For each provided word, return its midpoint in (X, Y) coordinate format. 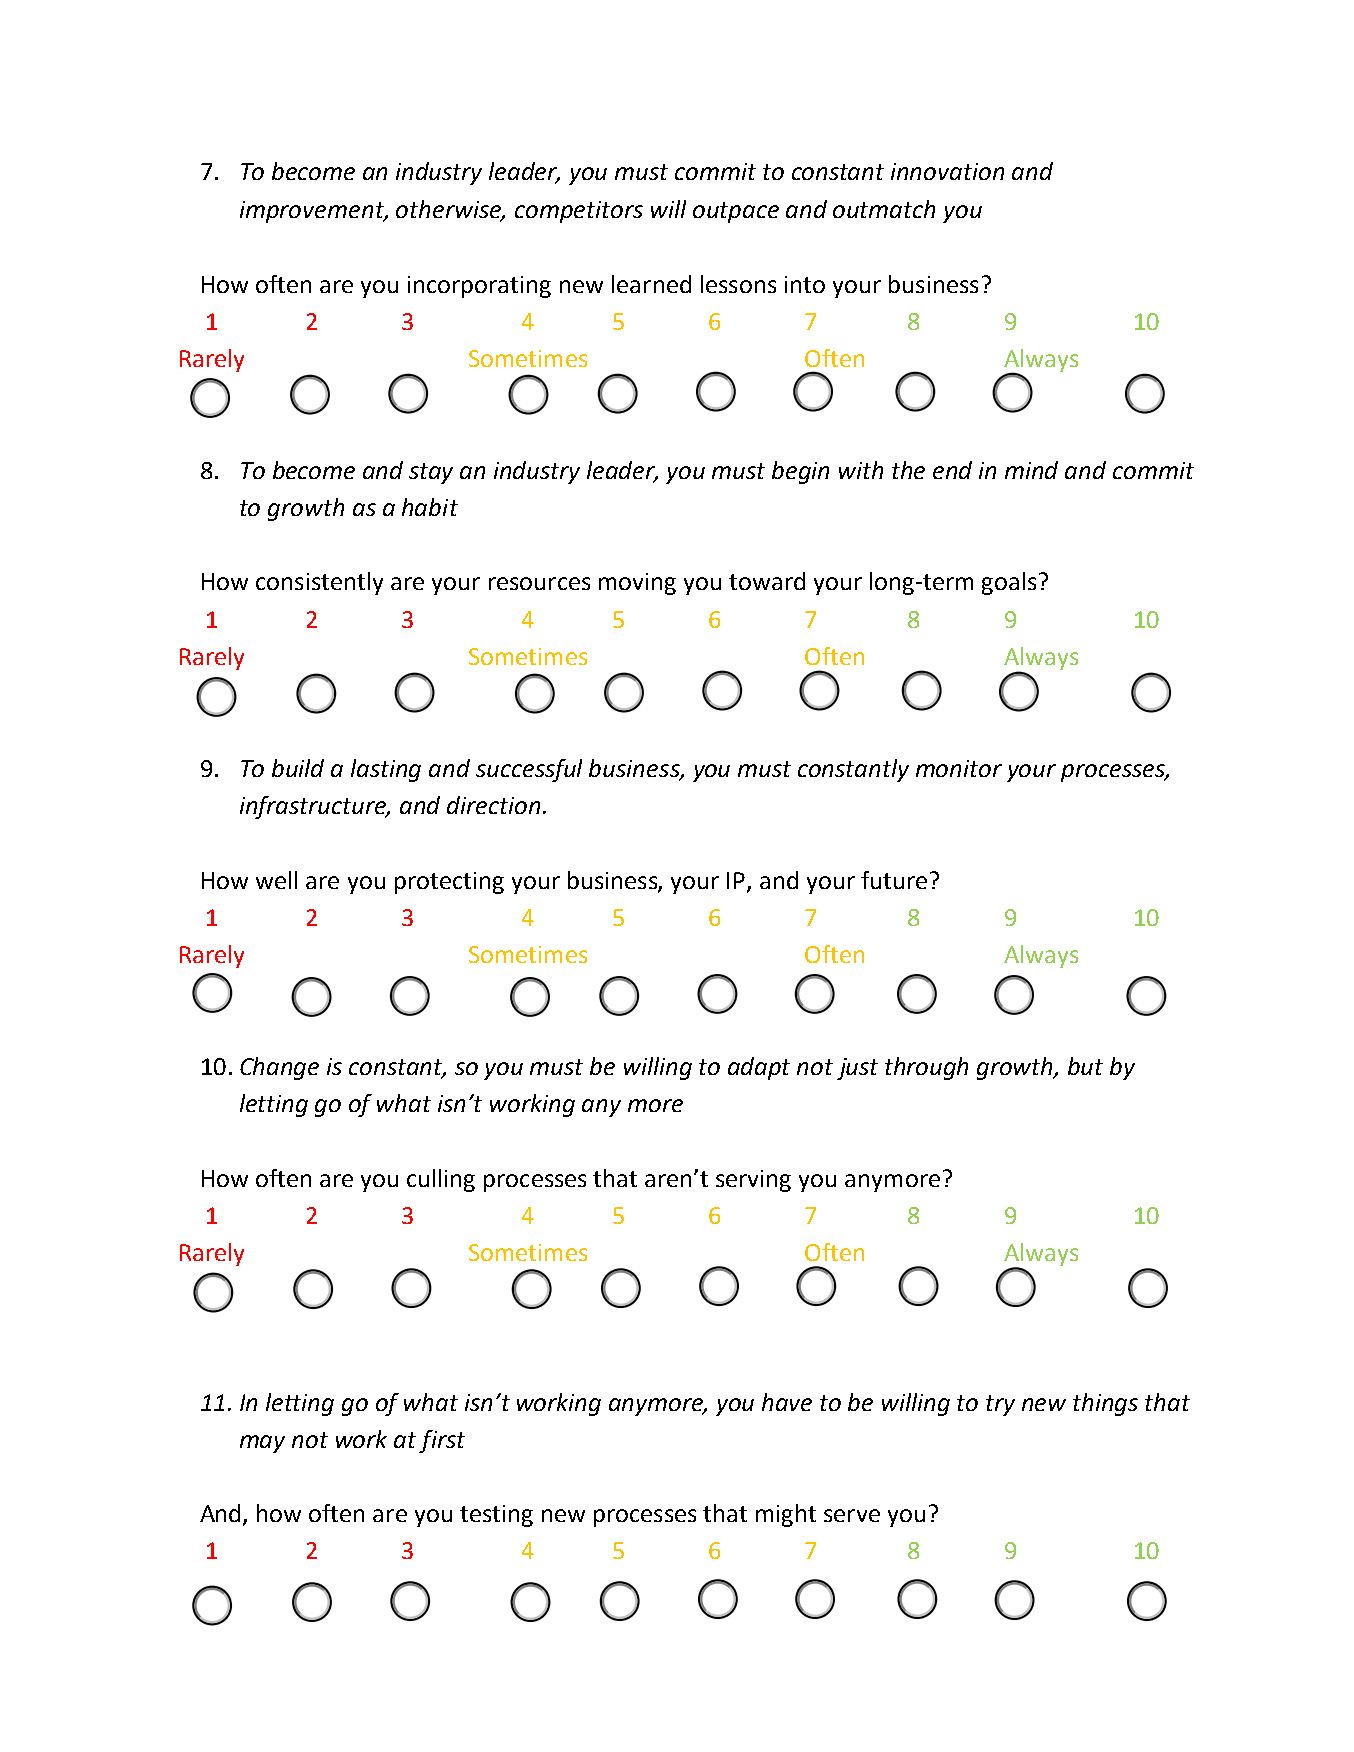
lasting (386, 770)
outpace (736, 212)
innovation (947, 171)
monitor (959, 768)
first (442, 1441)
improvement (313, 212)
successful (529, 770)
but (1085, 1066)
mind (1031, 470)
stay (431, 473)
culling (441, 1180)
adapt (759, 1068)
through (926, 1068)
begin (800, 472)
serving (753, 1181)
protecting (449, 883)
